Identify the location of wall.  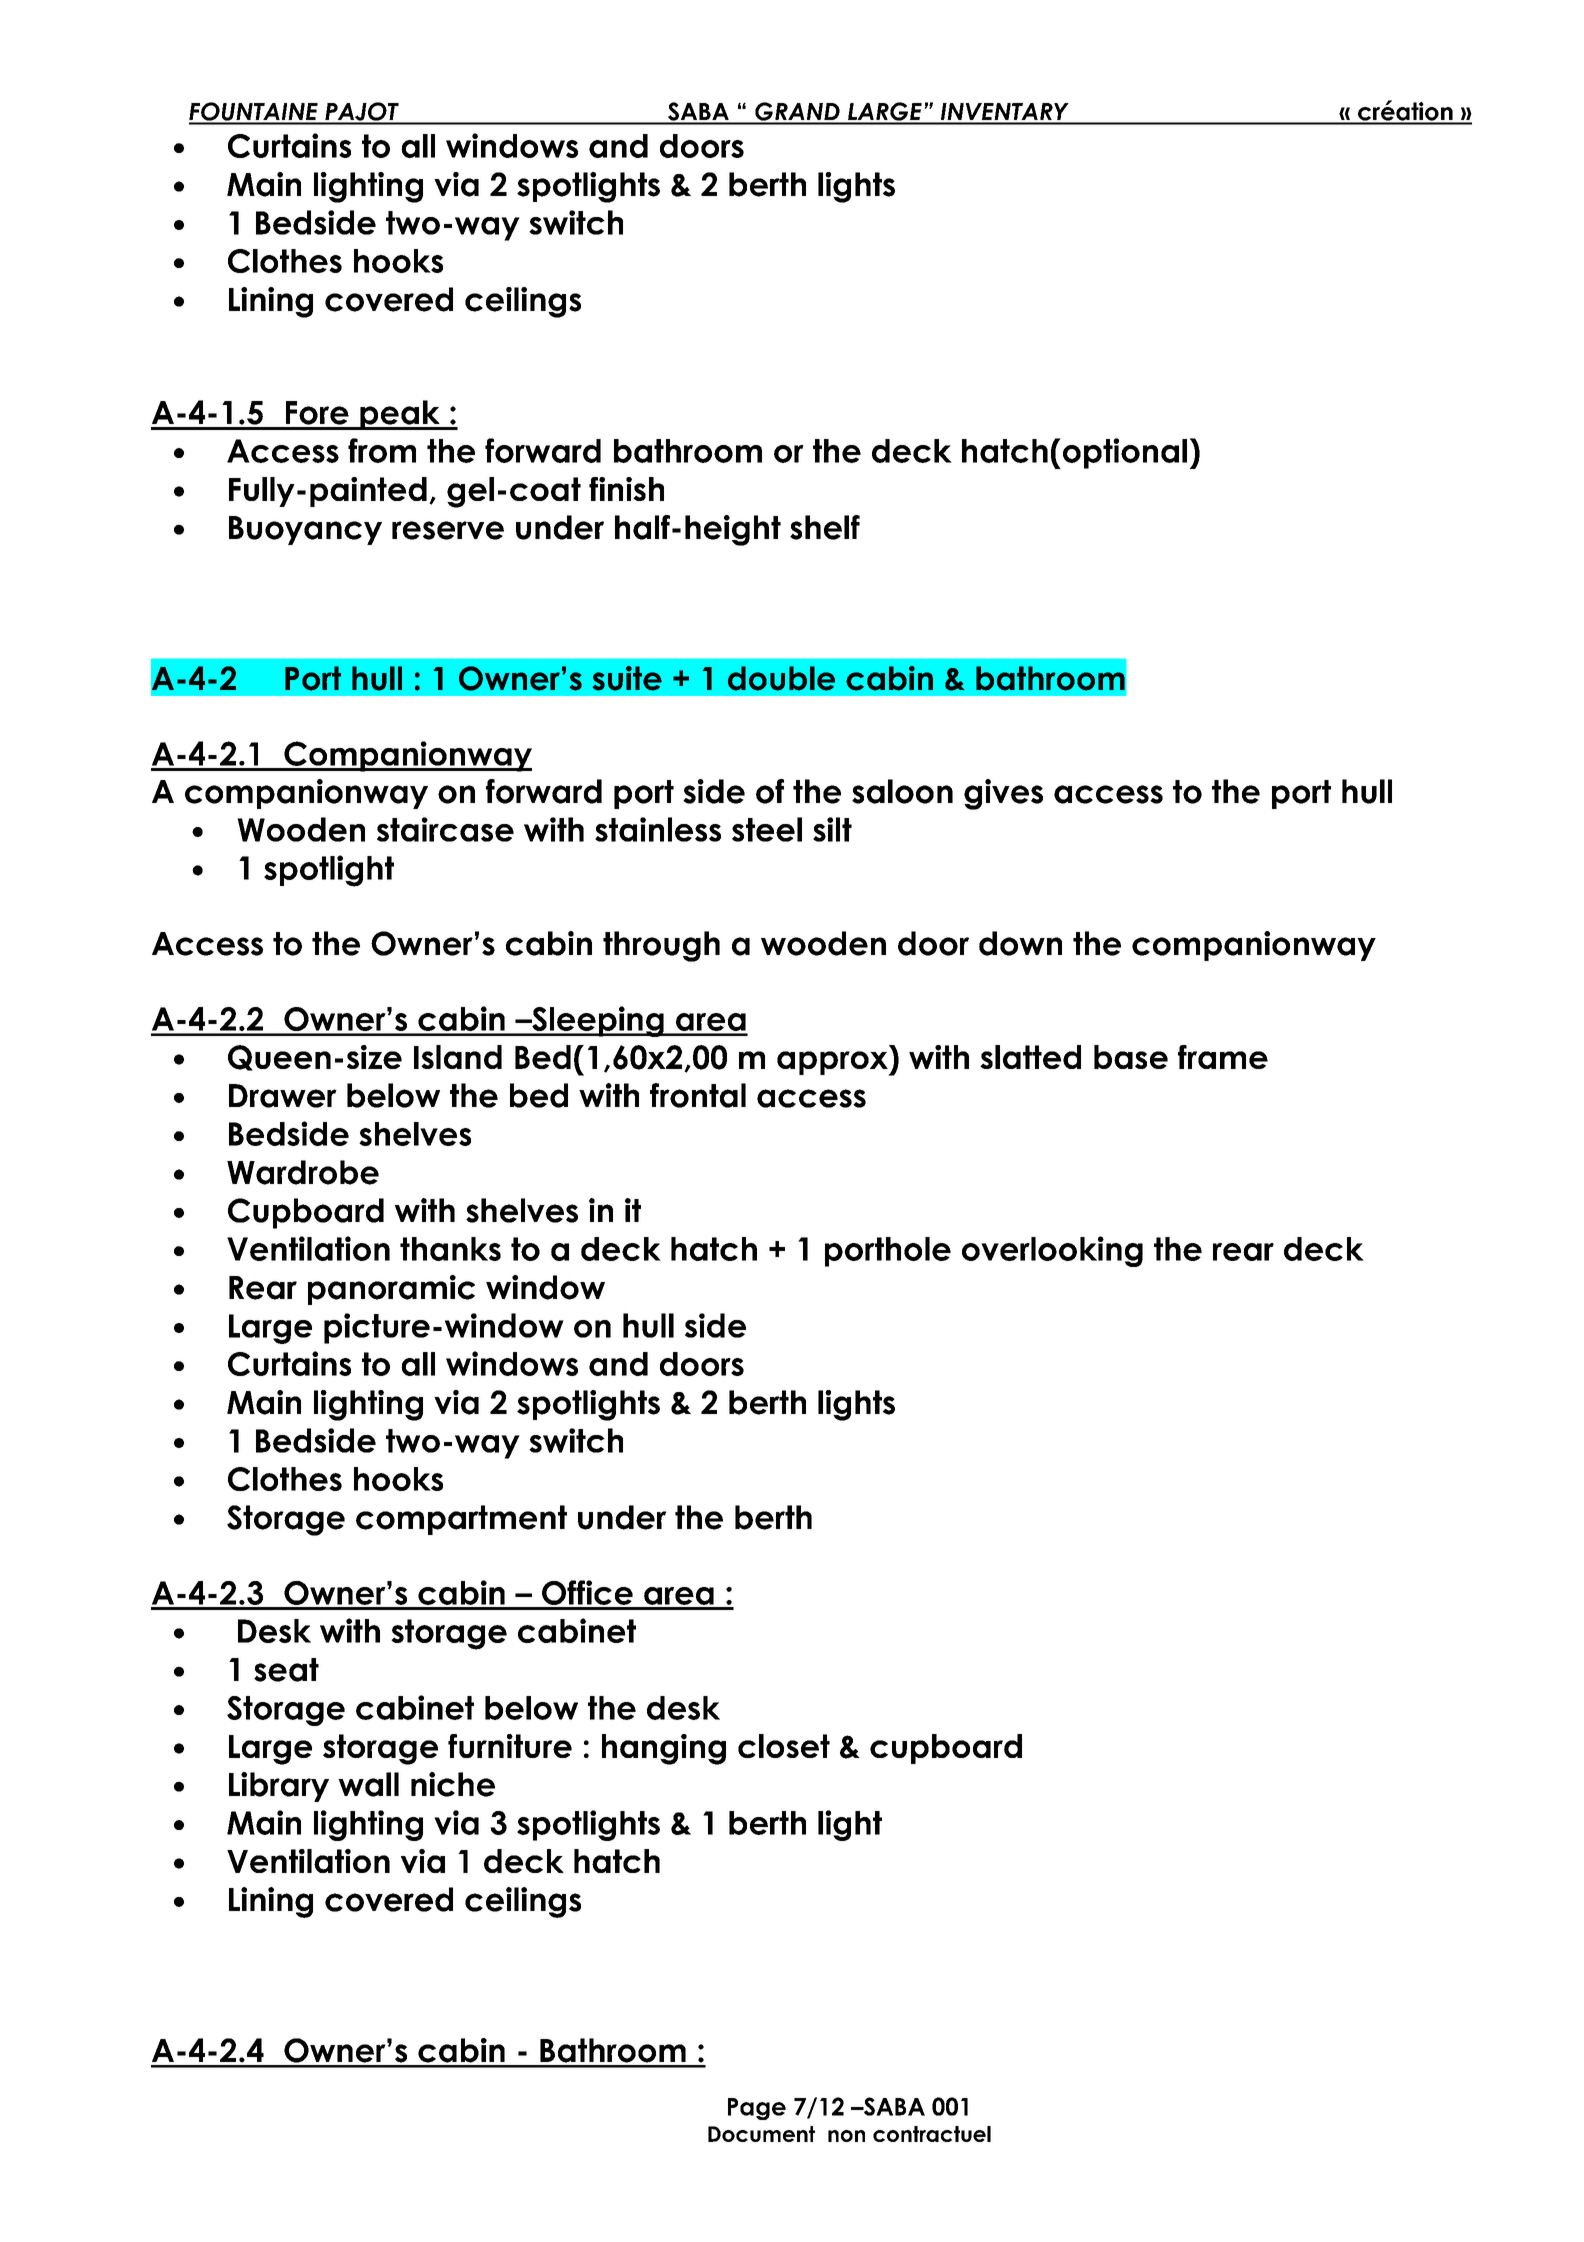
(368, 1784).
